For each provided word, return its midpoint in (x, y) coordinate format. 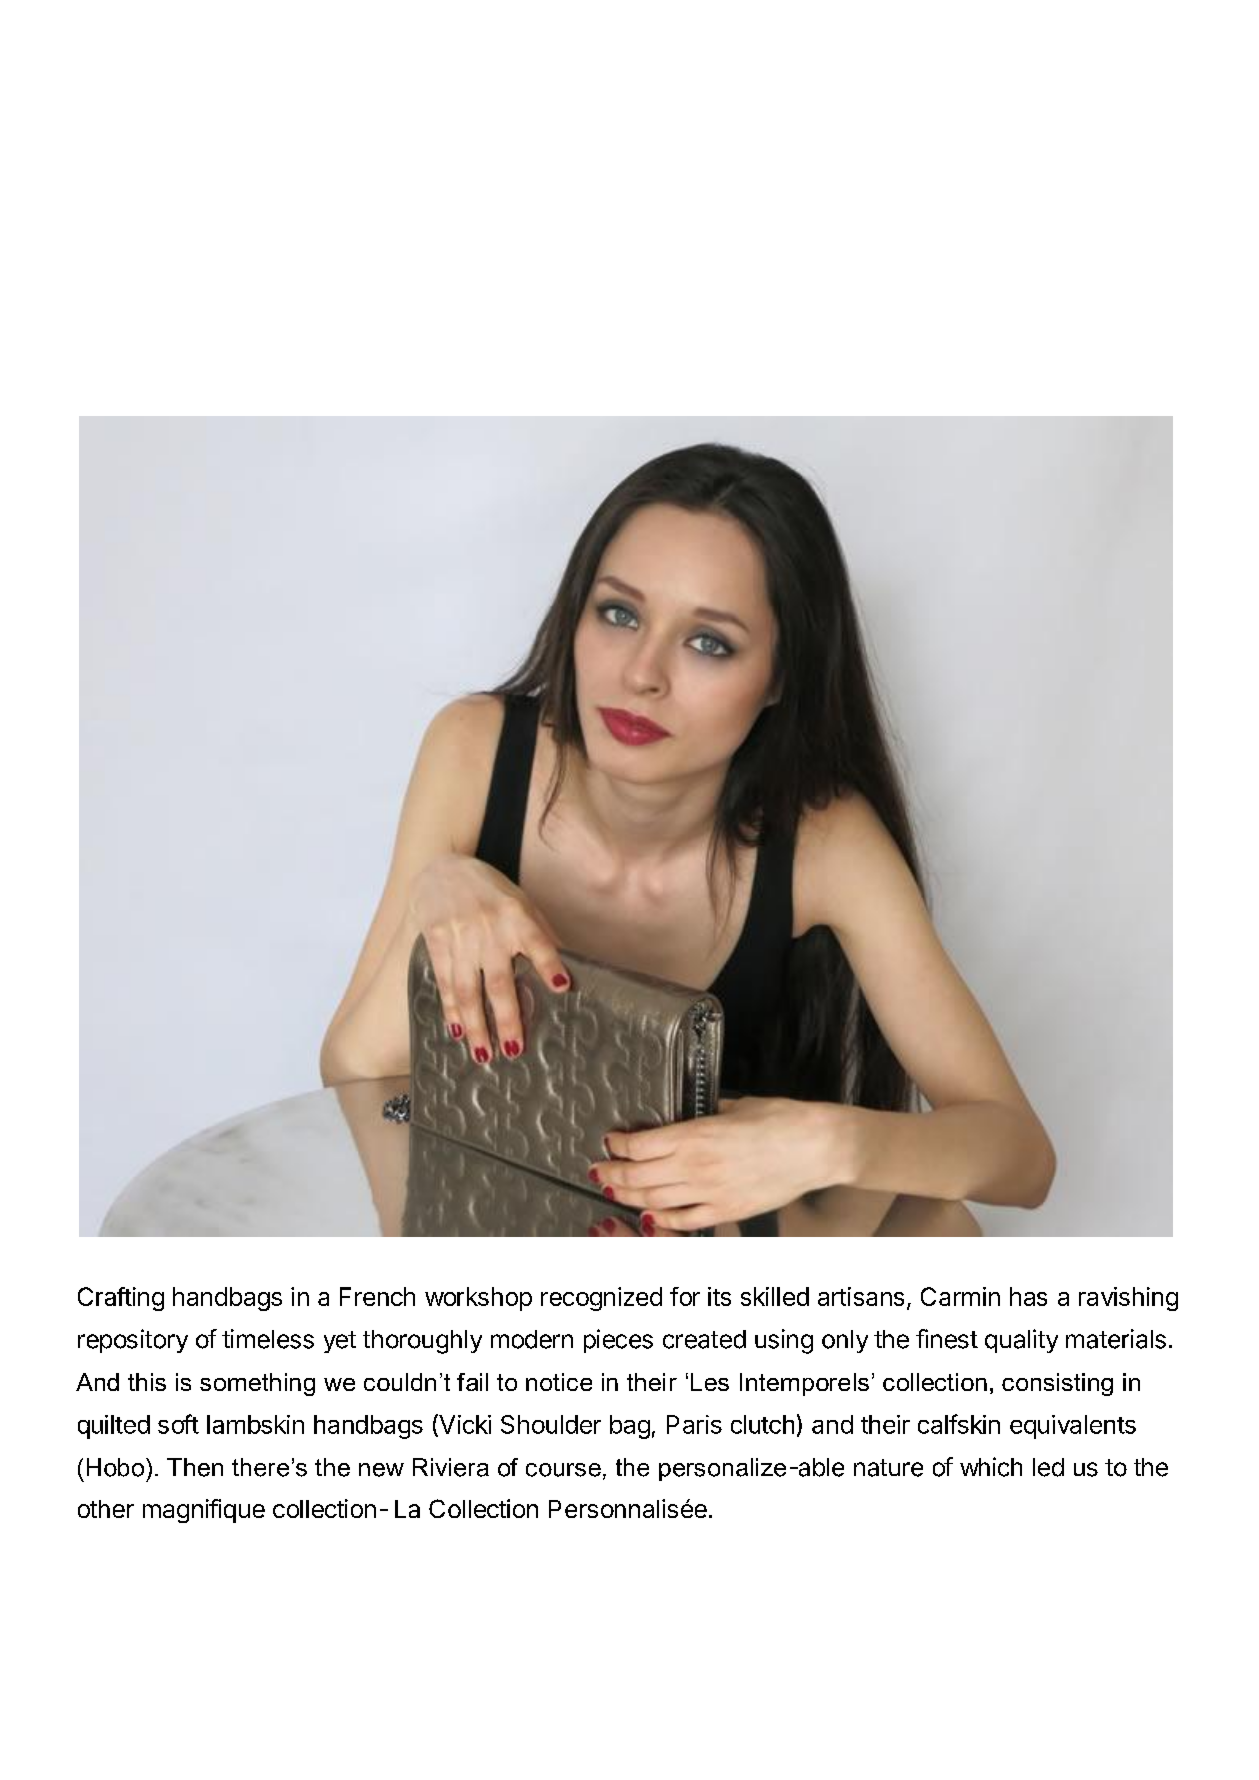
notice (559, 1382)
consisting (1057, 1384)
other (106, 1509)
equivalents (1073, 1427)
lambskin (255, 1424)
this (147, 1382)
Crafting (121, 1299)
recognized (601, 1299)
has (1028, 1296)
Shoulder (551, 1424)
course (563, 1470)
